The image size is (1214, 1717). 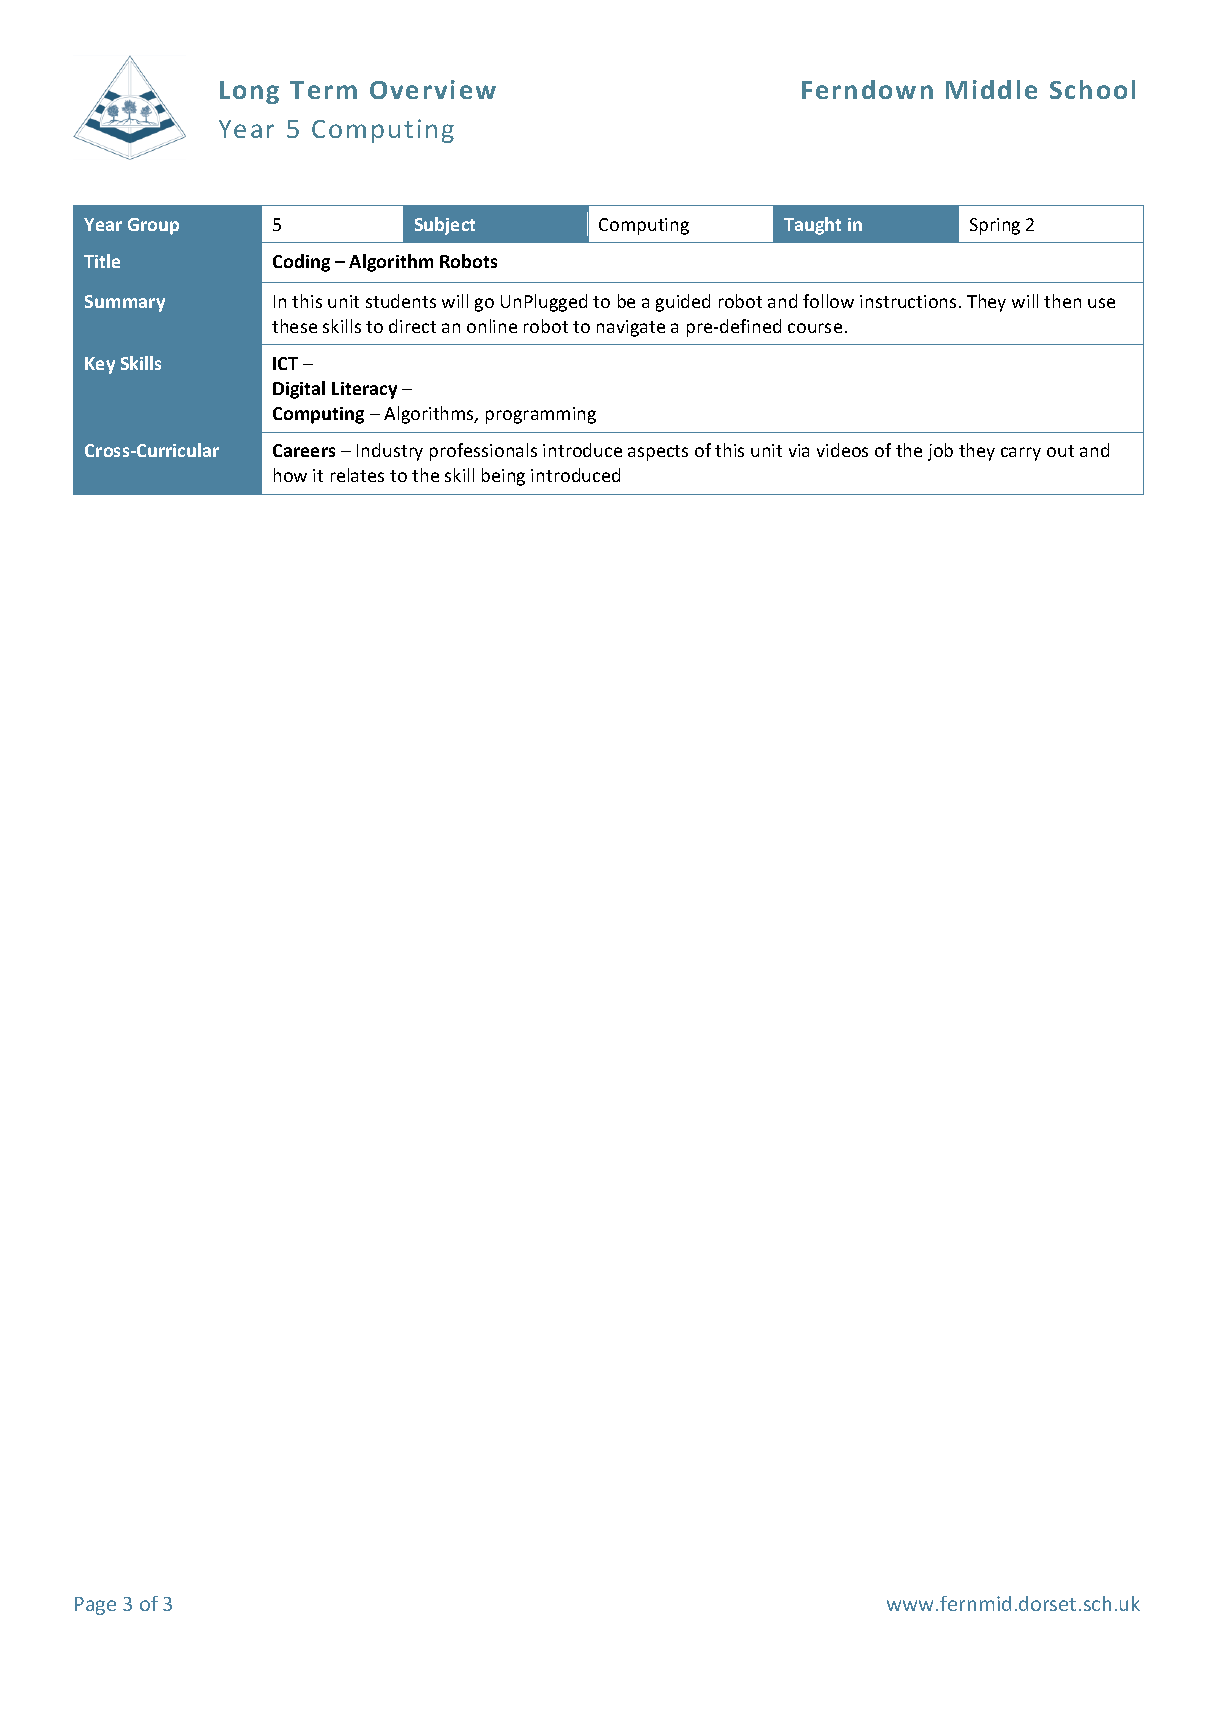 I want to click on aspects, so click(x=658, y=453).
